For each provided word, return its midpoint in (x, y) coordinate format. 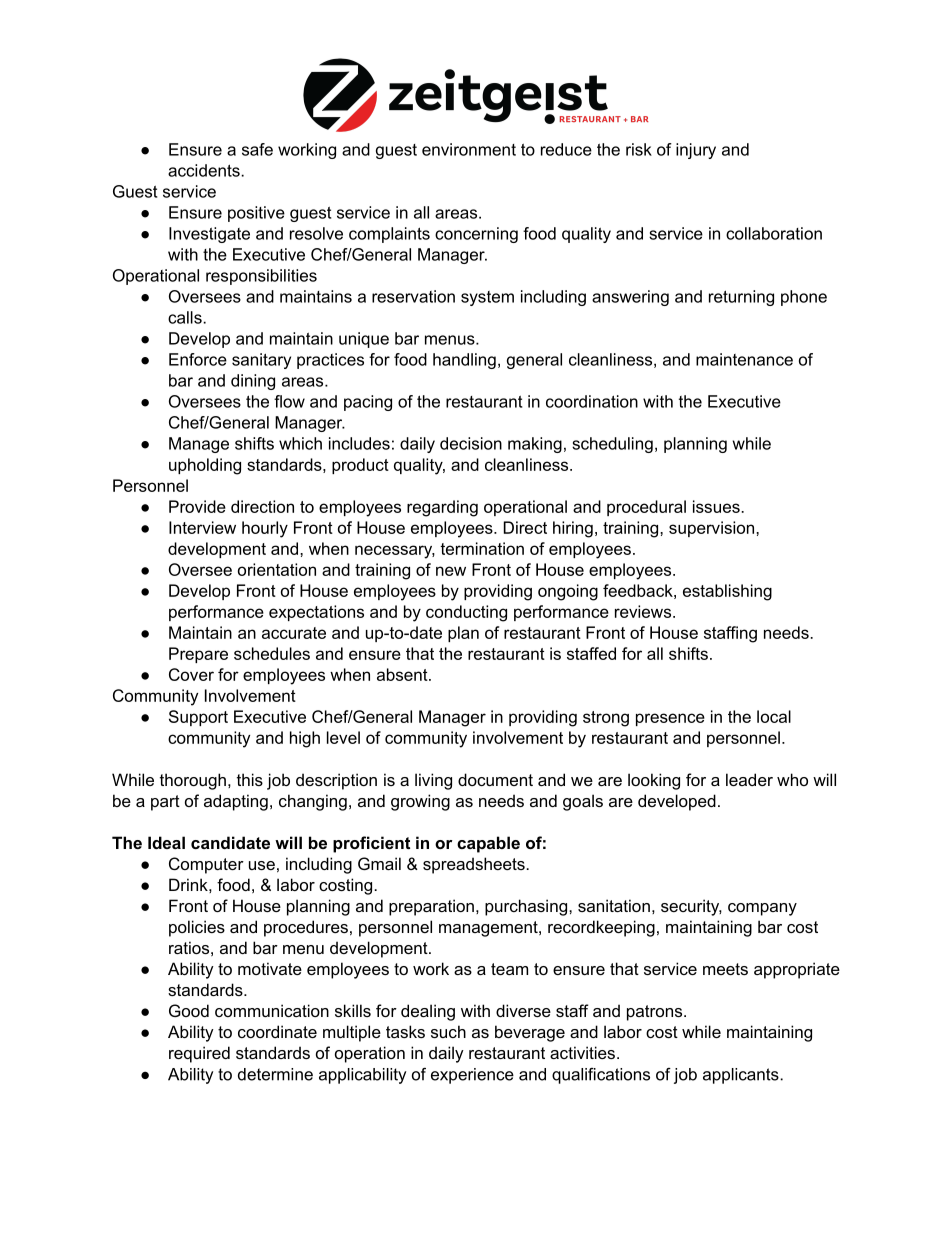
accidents (205, 170)
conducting (466, 613)
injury (696, 151)
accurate (294, 633)
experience (472, 1076)
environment (469, 149)
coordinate (277, 1031)
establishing (727, 592)
